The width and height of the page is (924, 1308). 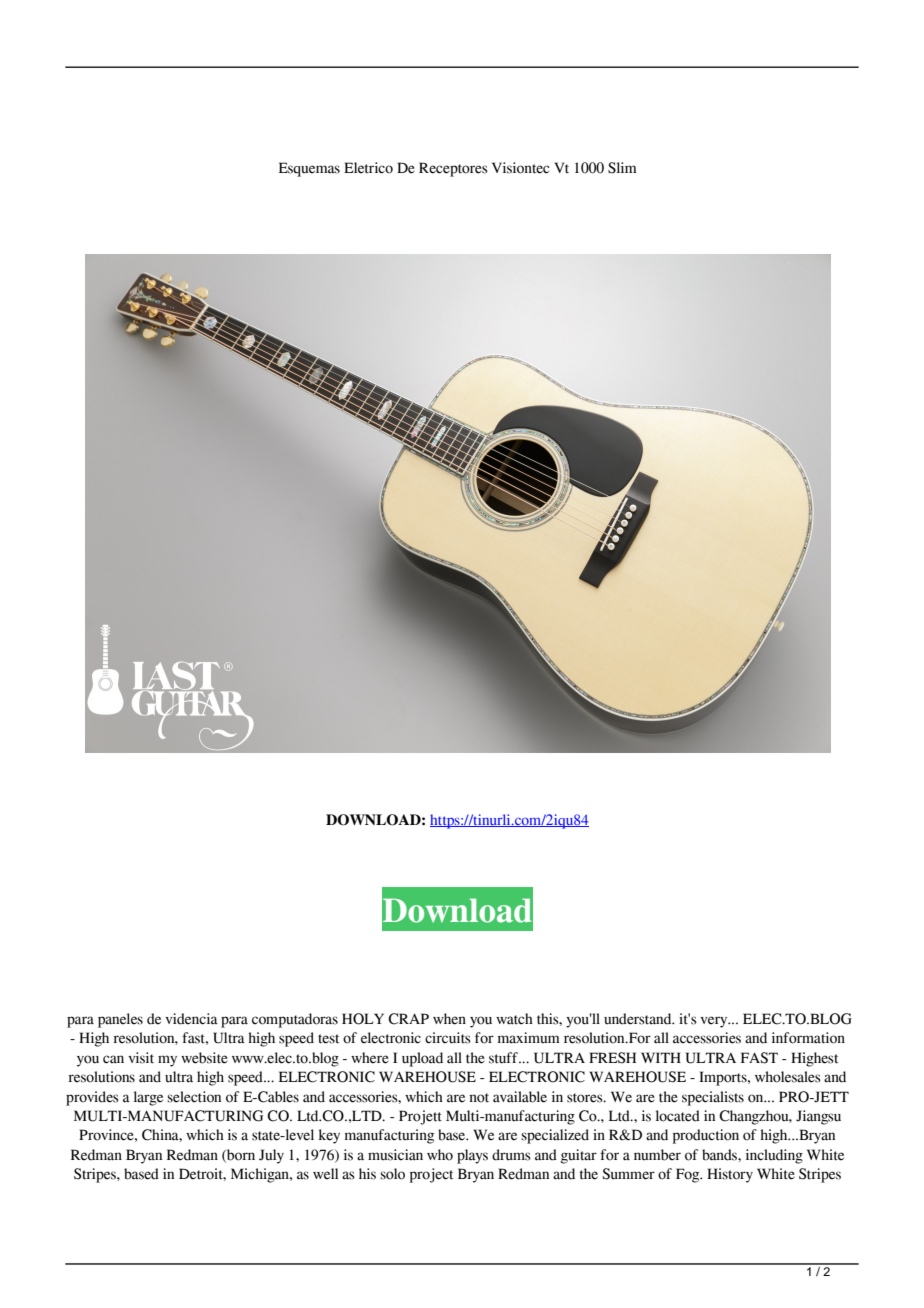 What do you see at coordinates (240, 1155) in the page?
I see `born` at bounding box center [240, 1155].
